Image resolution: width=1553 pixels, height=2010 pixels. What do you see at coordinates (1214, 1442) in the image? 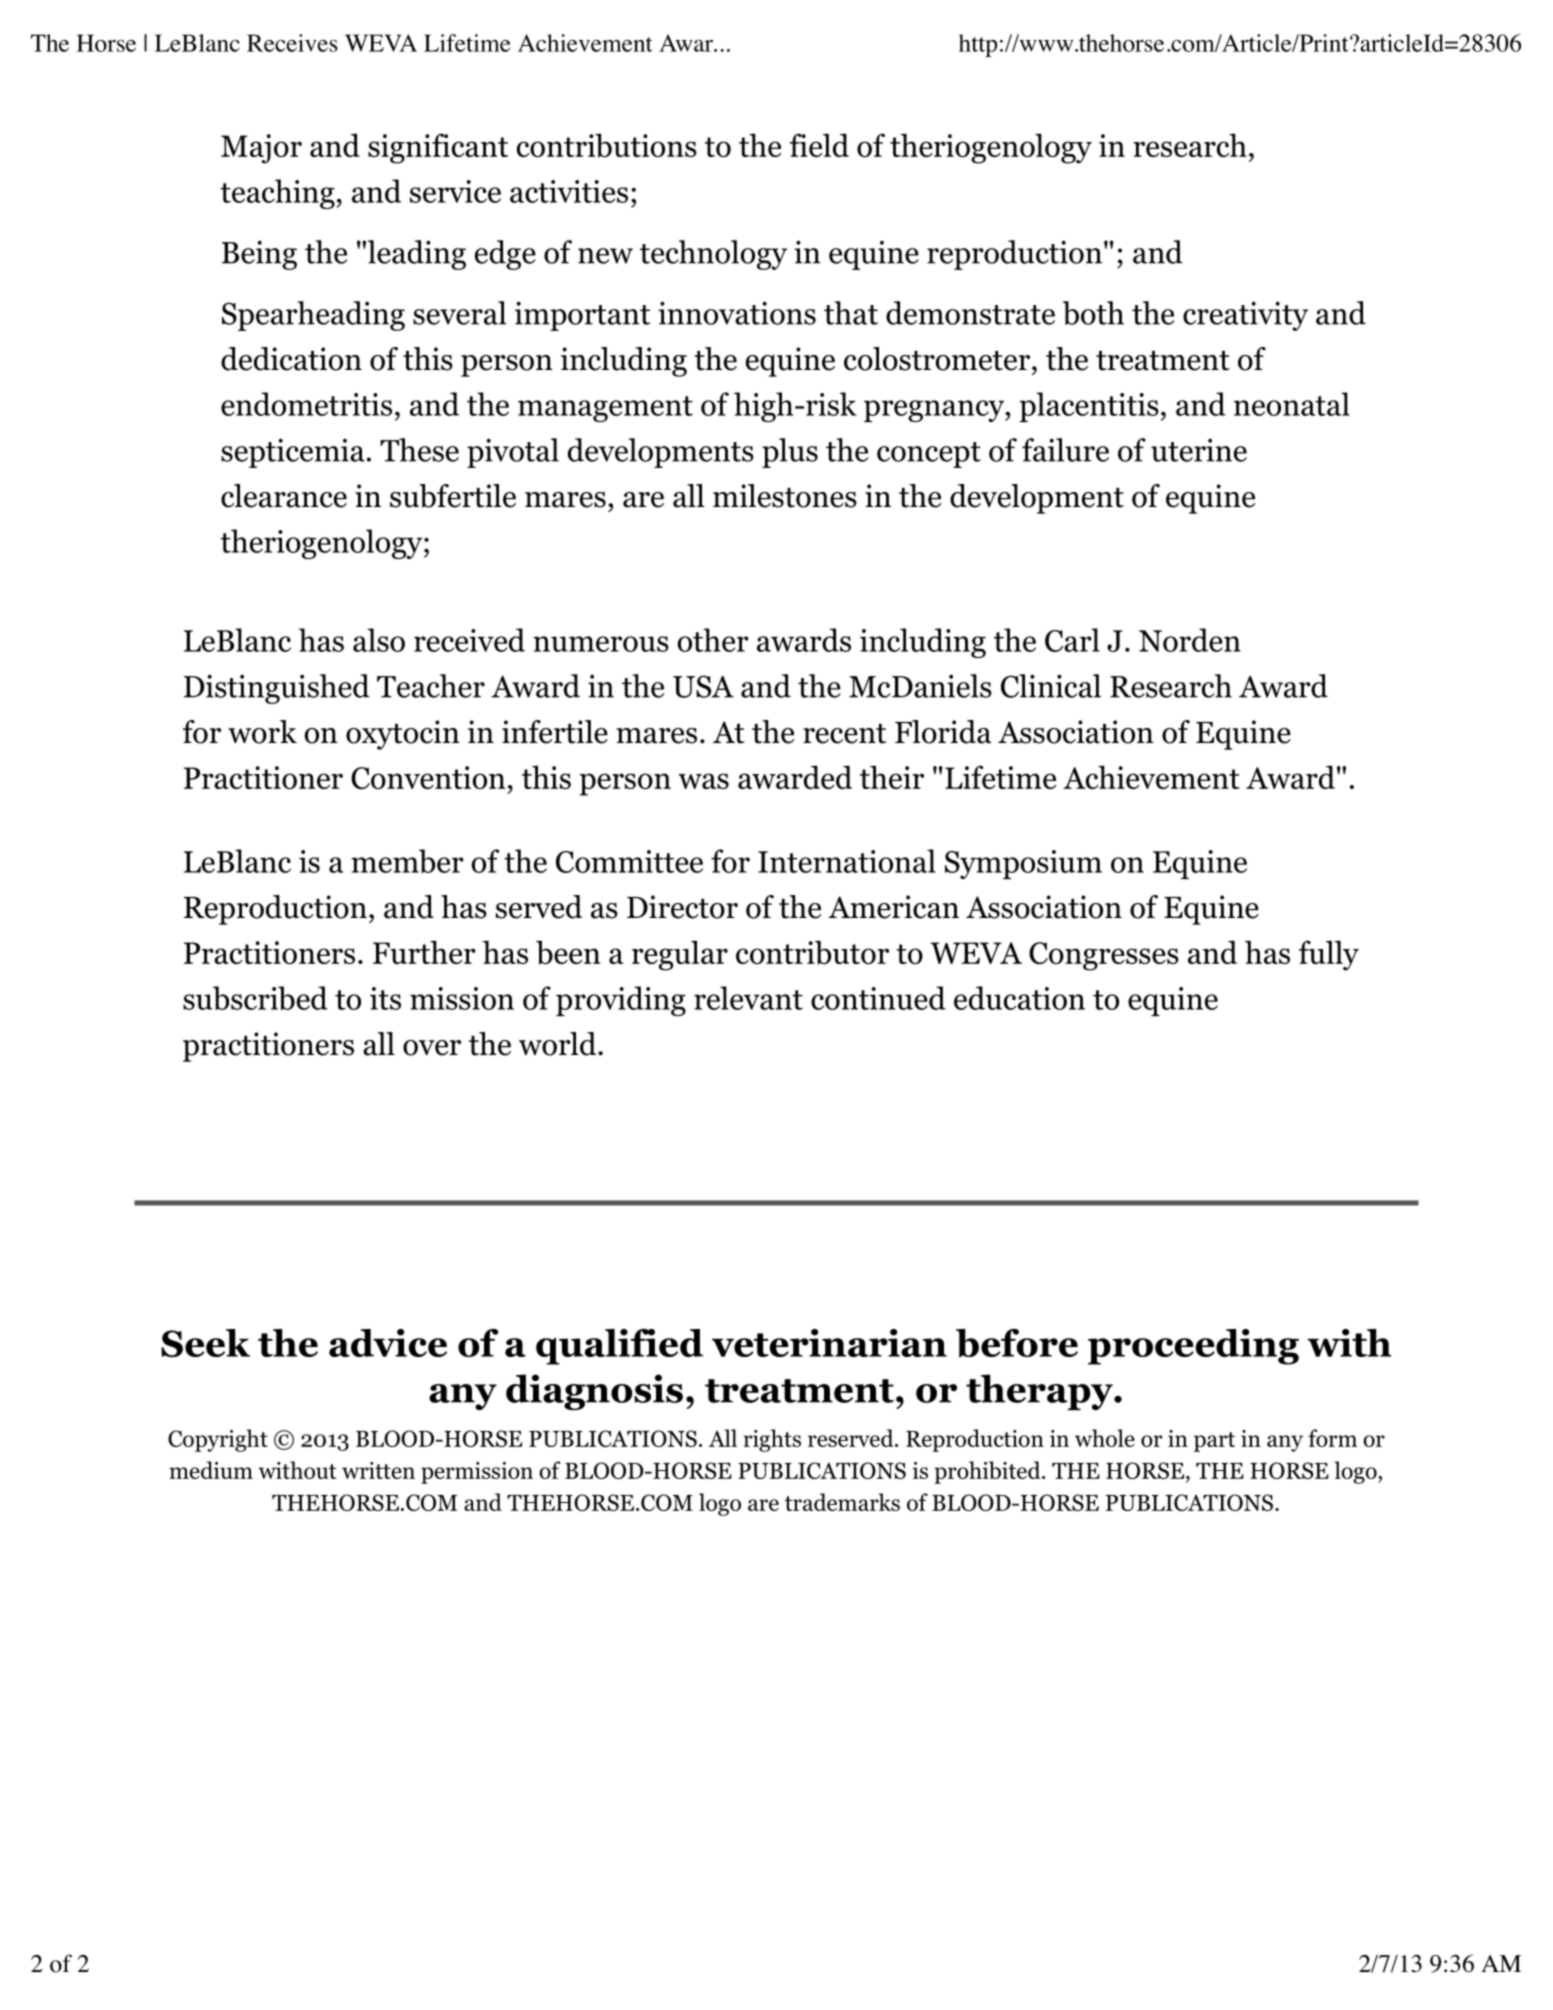
I see `part` at bounding box center [1214, 1442].
